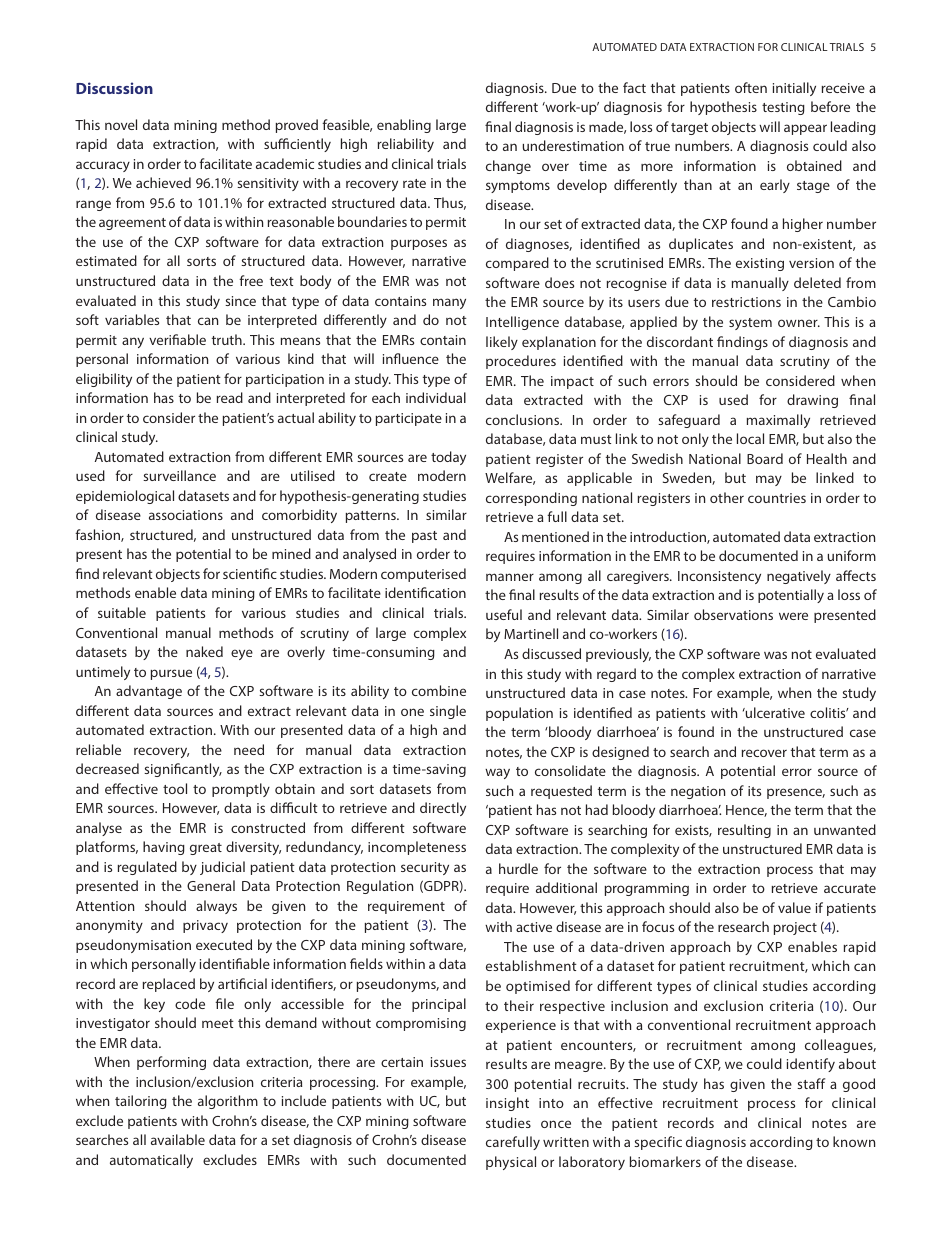  Describe the element at coordinates (404, 126) in the page. I see `enabling` at that location.
